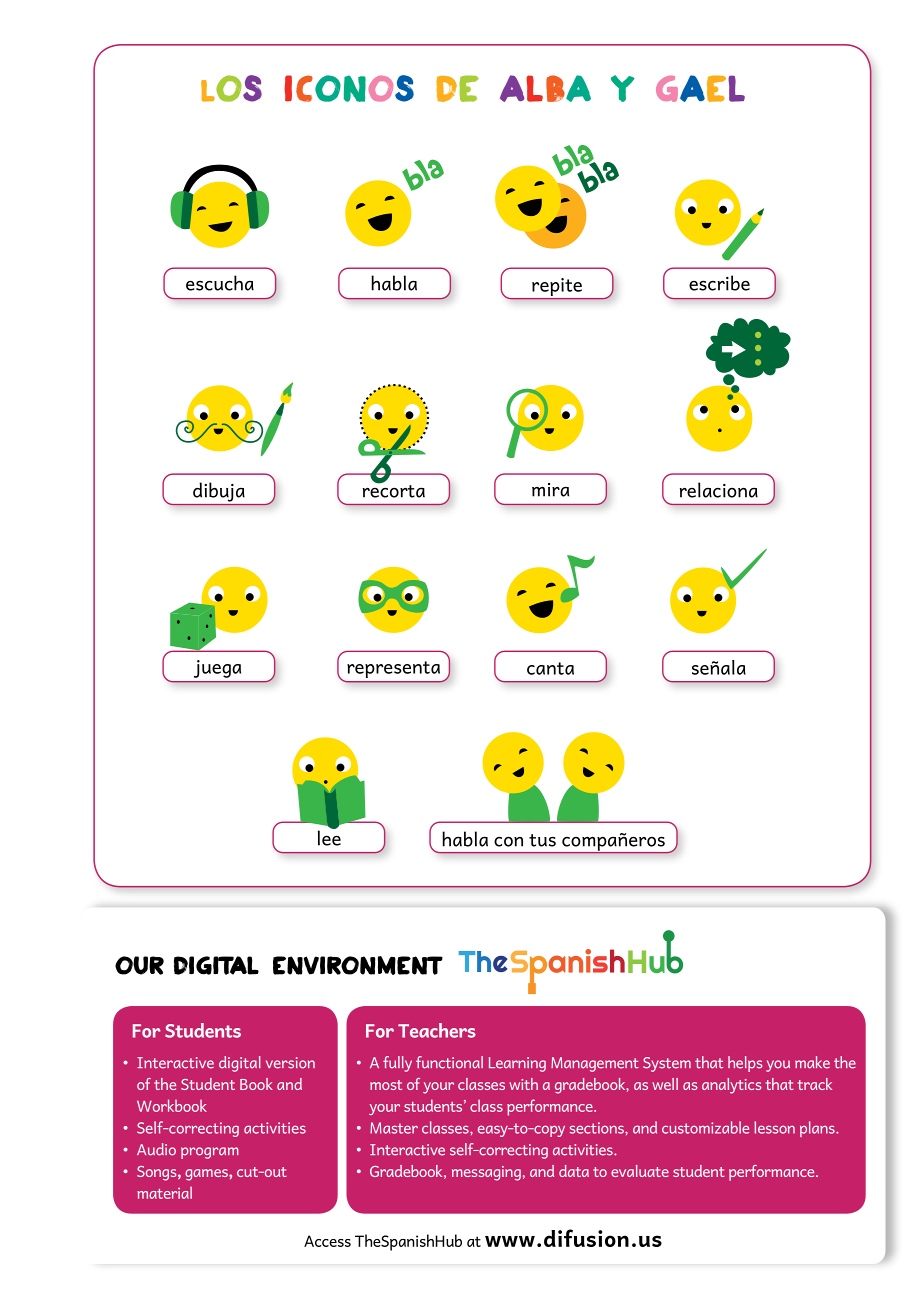 Image resolution: width=924 pixels, height=1308 pixels. Describe the element at coordinates (545, 88) in the page. I see `ALBA` at that location.
